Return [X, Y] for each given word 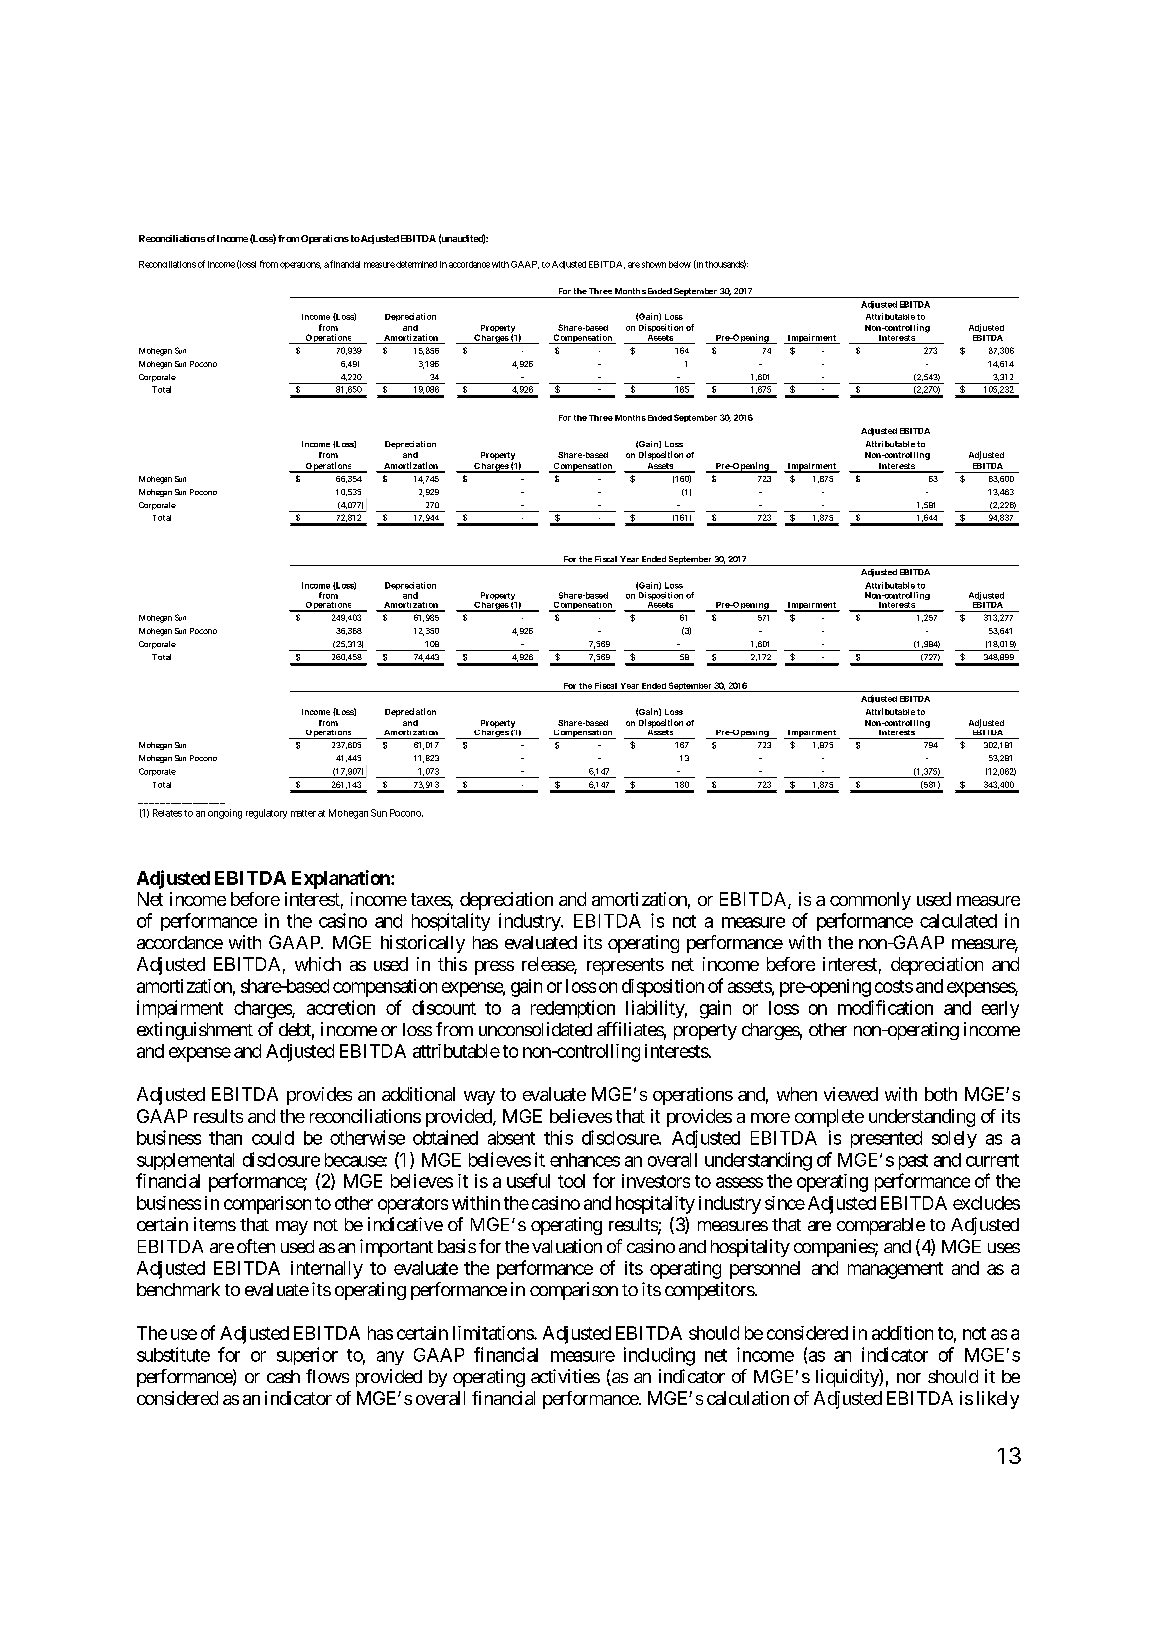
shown [654, 264]
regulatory [266, 814]
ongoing [225, 814]
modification [885, 1007]
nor [909, 1378]
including [659, 1356]
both [941, 1094]
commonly [870, 901]
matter [303, 813]
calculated [958, 921]
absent [511, 1138]
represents [625, 966]
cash [283, 1376]
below [680, 264]
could [273, 1138]
